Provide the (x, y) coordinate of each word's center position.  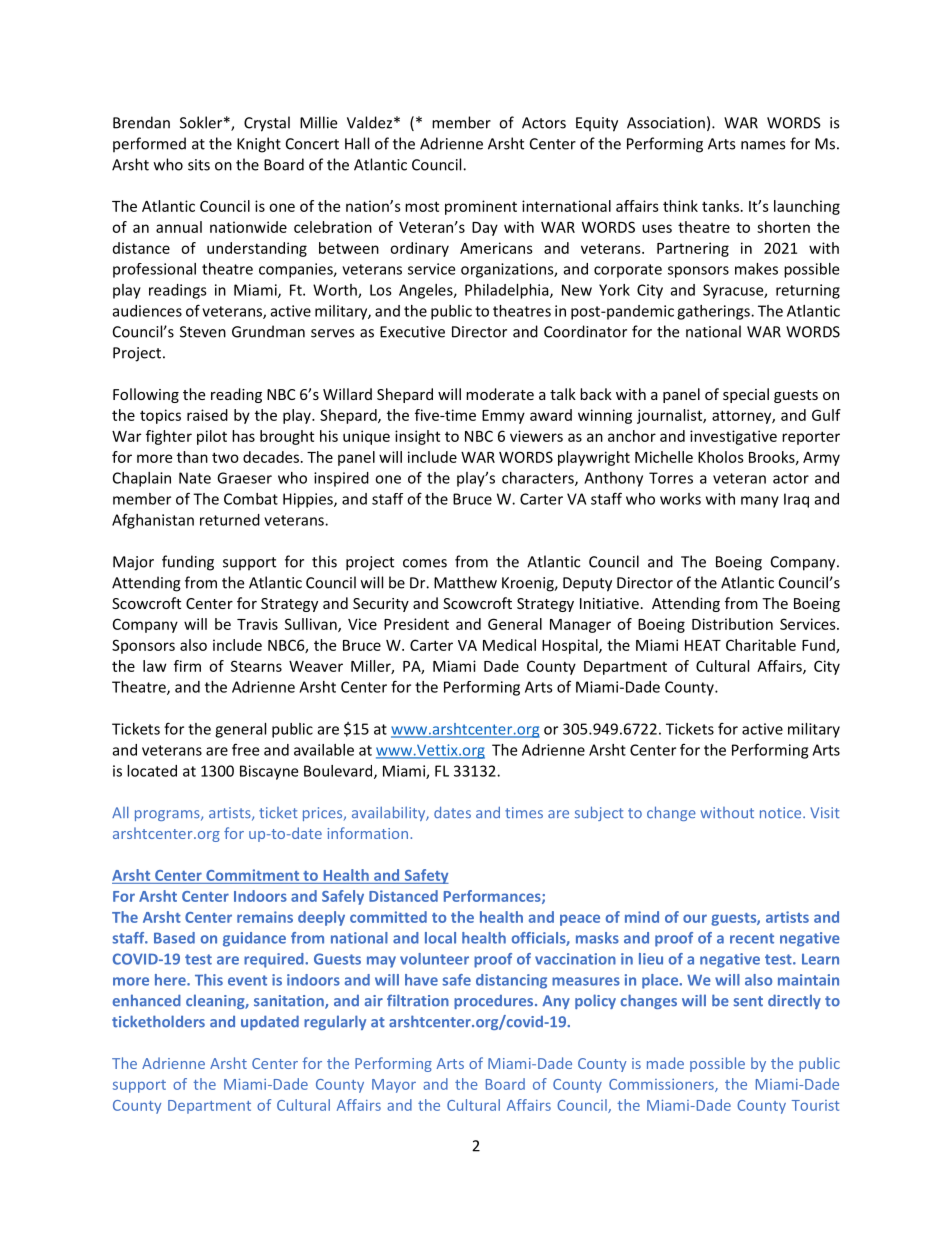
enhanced (147, 1000)
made (665, 1063)
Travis (257, 624)
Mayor (394, 1086)
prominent (481, 207)
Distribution (732, 624)
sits (199, 165)
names (763, 145)
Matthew (465, 582)
